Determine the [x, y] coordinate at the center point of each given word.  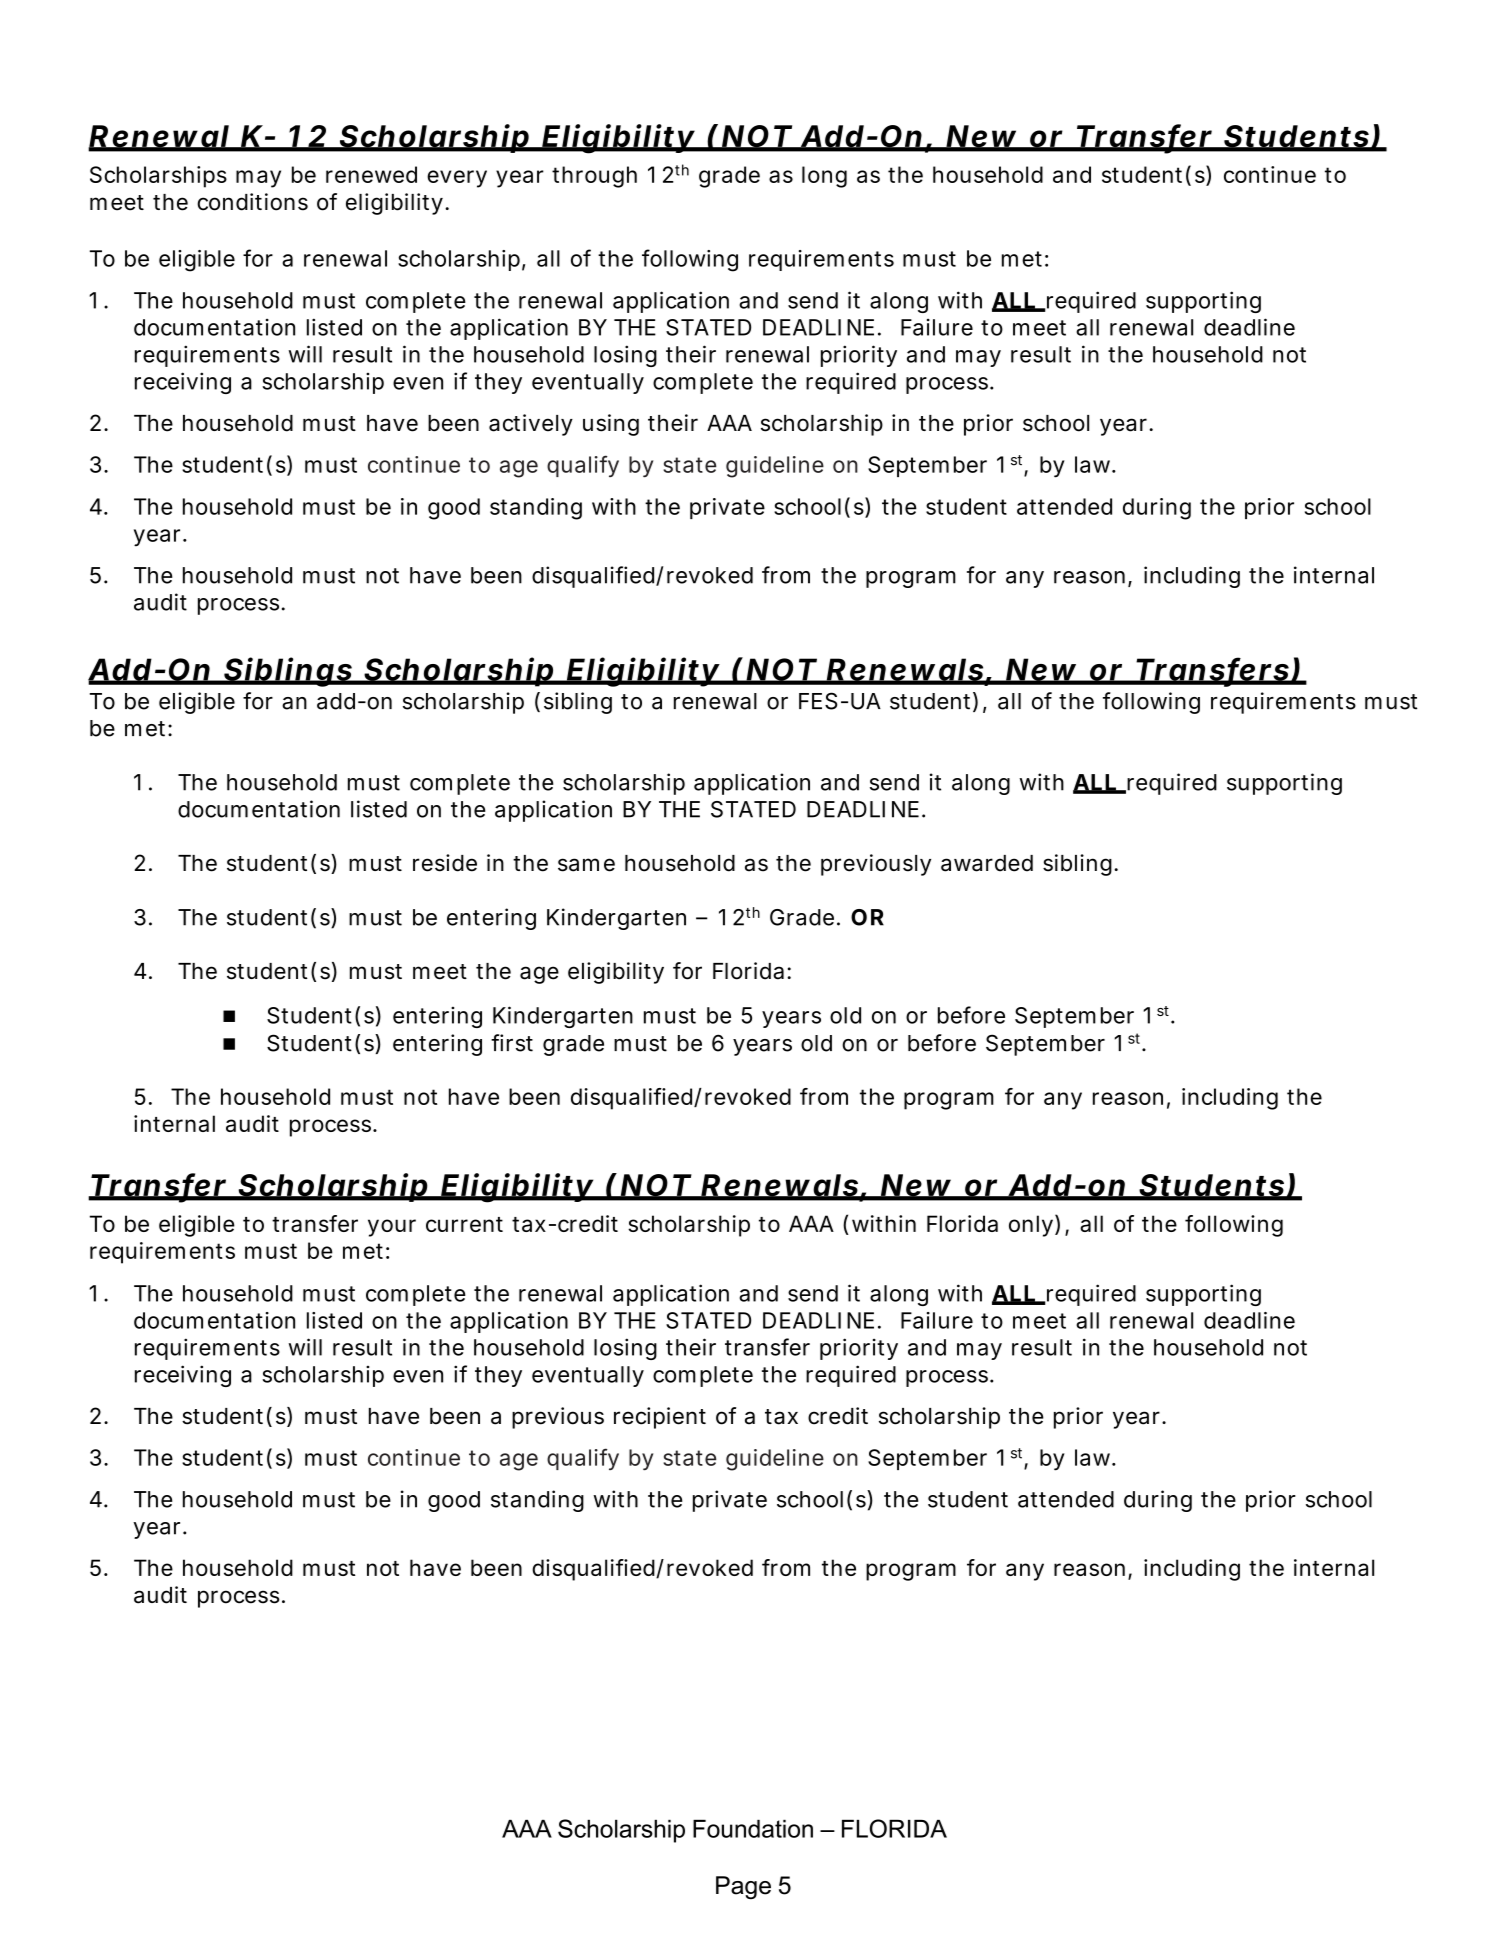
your [392, 1228]
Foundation [753, 1829]
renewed [371, 174]
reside [445, 863]
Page [743, 1887]
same [586, 865]
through [594, 177]
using [611, 425]
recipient [660, 1418]
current [464, 1224]
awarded [987, 863]
